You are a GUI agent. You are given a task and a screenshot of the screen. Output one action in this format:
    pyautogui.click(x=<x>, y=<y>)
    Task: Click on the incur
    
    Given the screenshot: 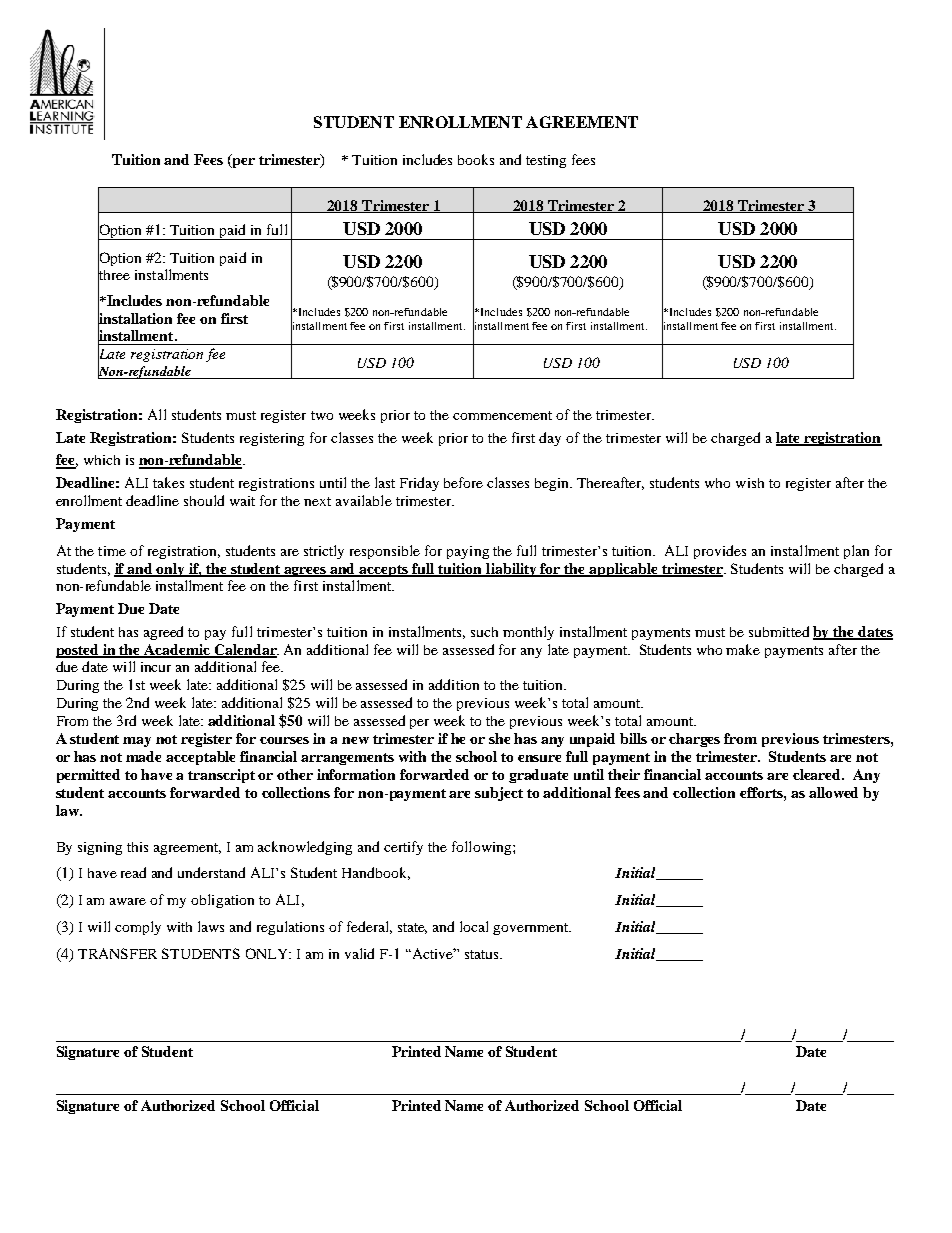 What is the action you would take?
    pyautogui.click(x=156, y=667)
